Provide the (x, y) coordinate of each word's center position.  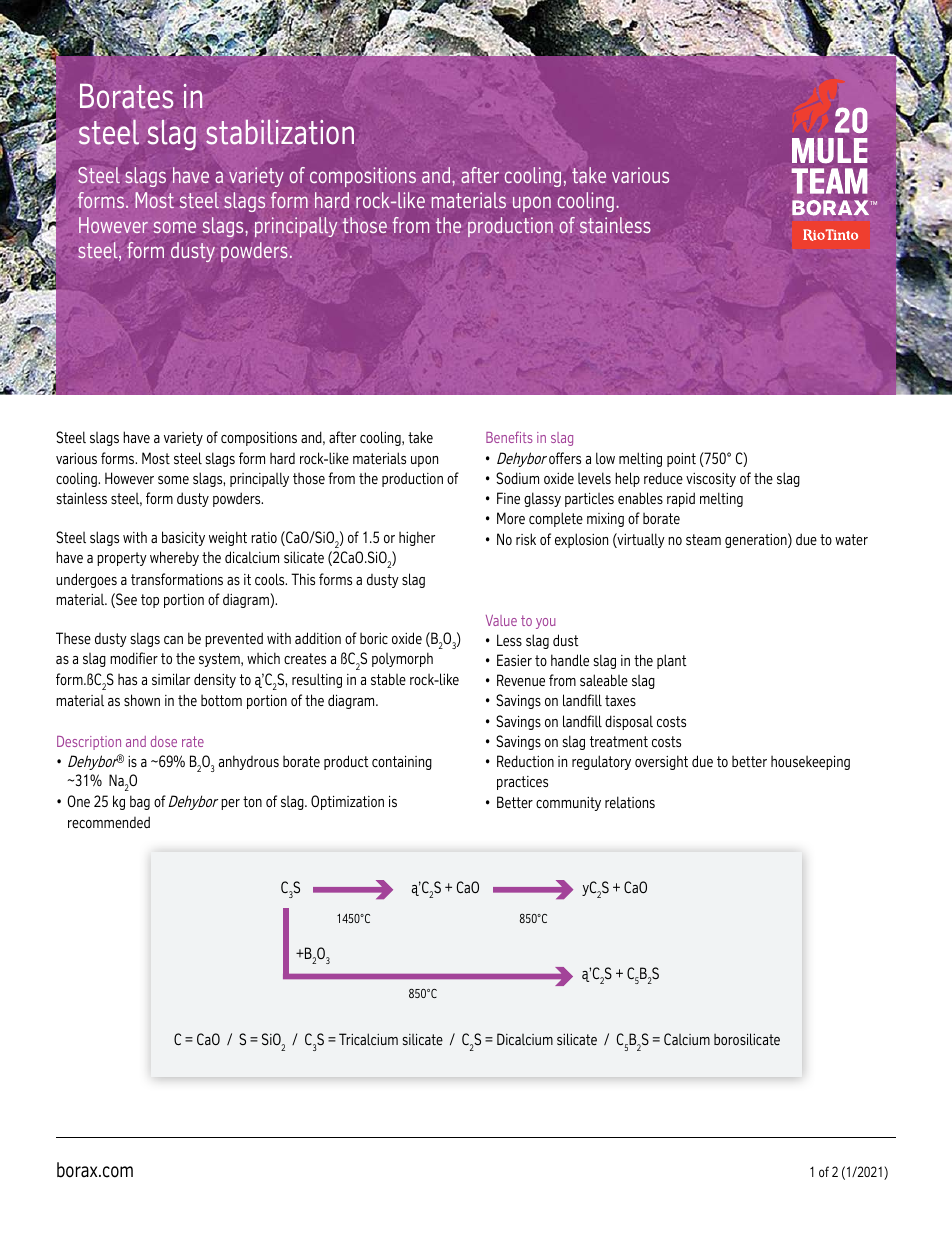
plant (672, 661)
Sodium (517, 478)
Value (501, 620)
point (681, 460)
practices (522, 783)
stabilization (280, 132)
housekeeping (810, 763)
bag (140, 802)
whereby (174, 558)
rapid (681, 499)
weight (228, 538)
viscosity (711, 480)
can (173, 640)
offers (565, 458)
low (605, 458)
